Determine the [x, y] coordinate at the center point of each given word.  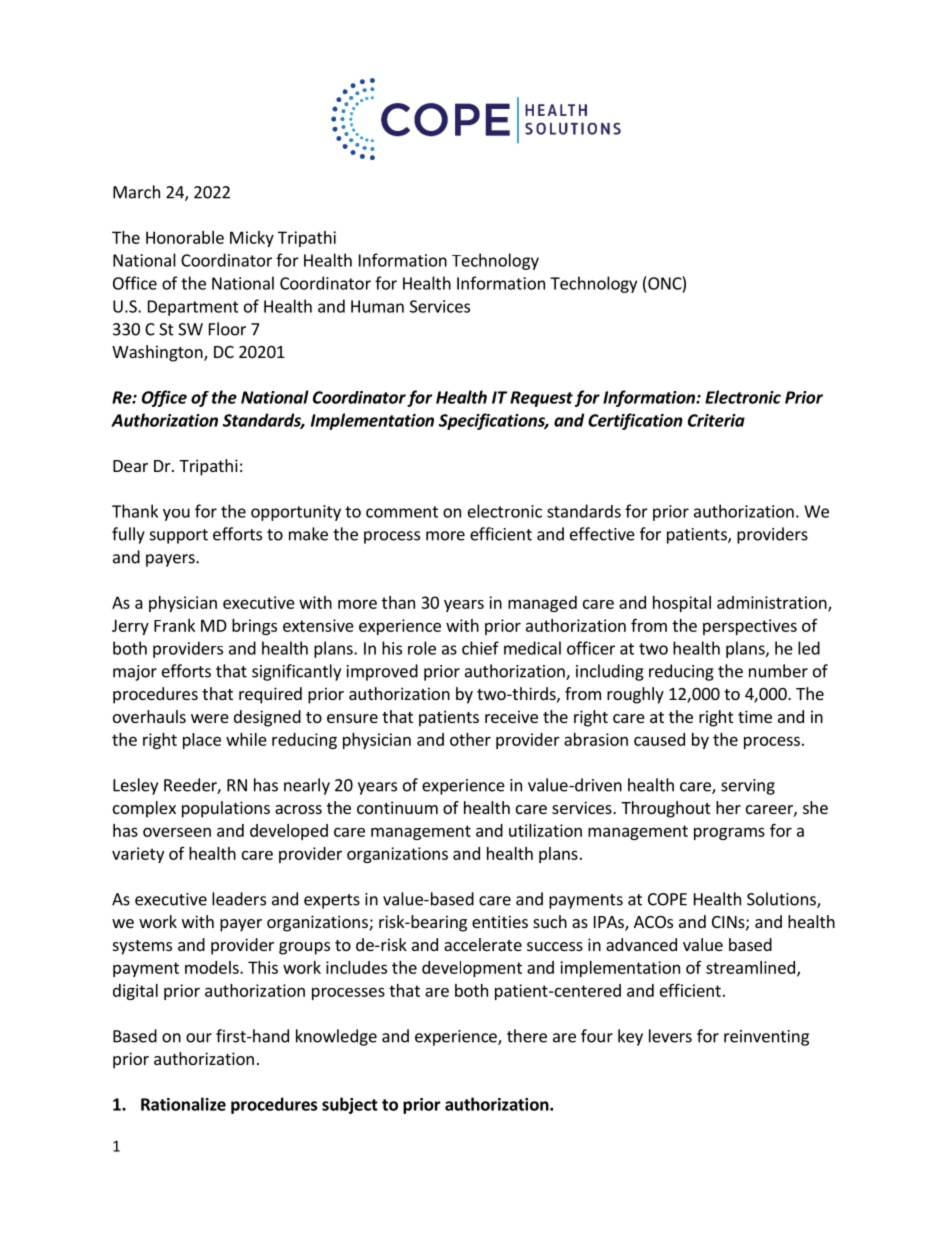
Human [377, 306]
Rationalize [183, 1104]
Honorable [185, 237]
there [527, 1036]
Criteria [716, 420]
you [176, 514]
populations [226, 809]
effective [602, 534]
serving [748, 787]
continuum [397, 807]
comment [402, 512]
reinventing [766, 1038]
